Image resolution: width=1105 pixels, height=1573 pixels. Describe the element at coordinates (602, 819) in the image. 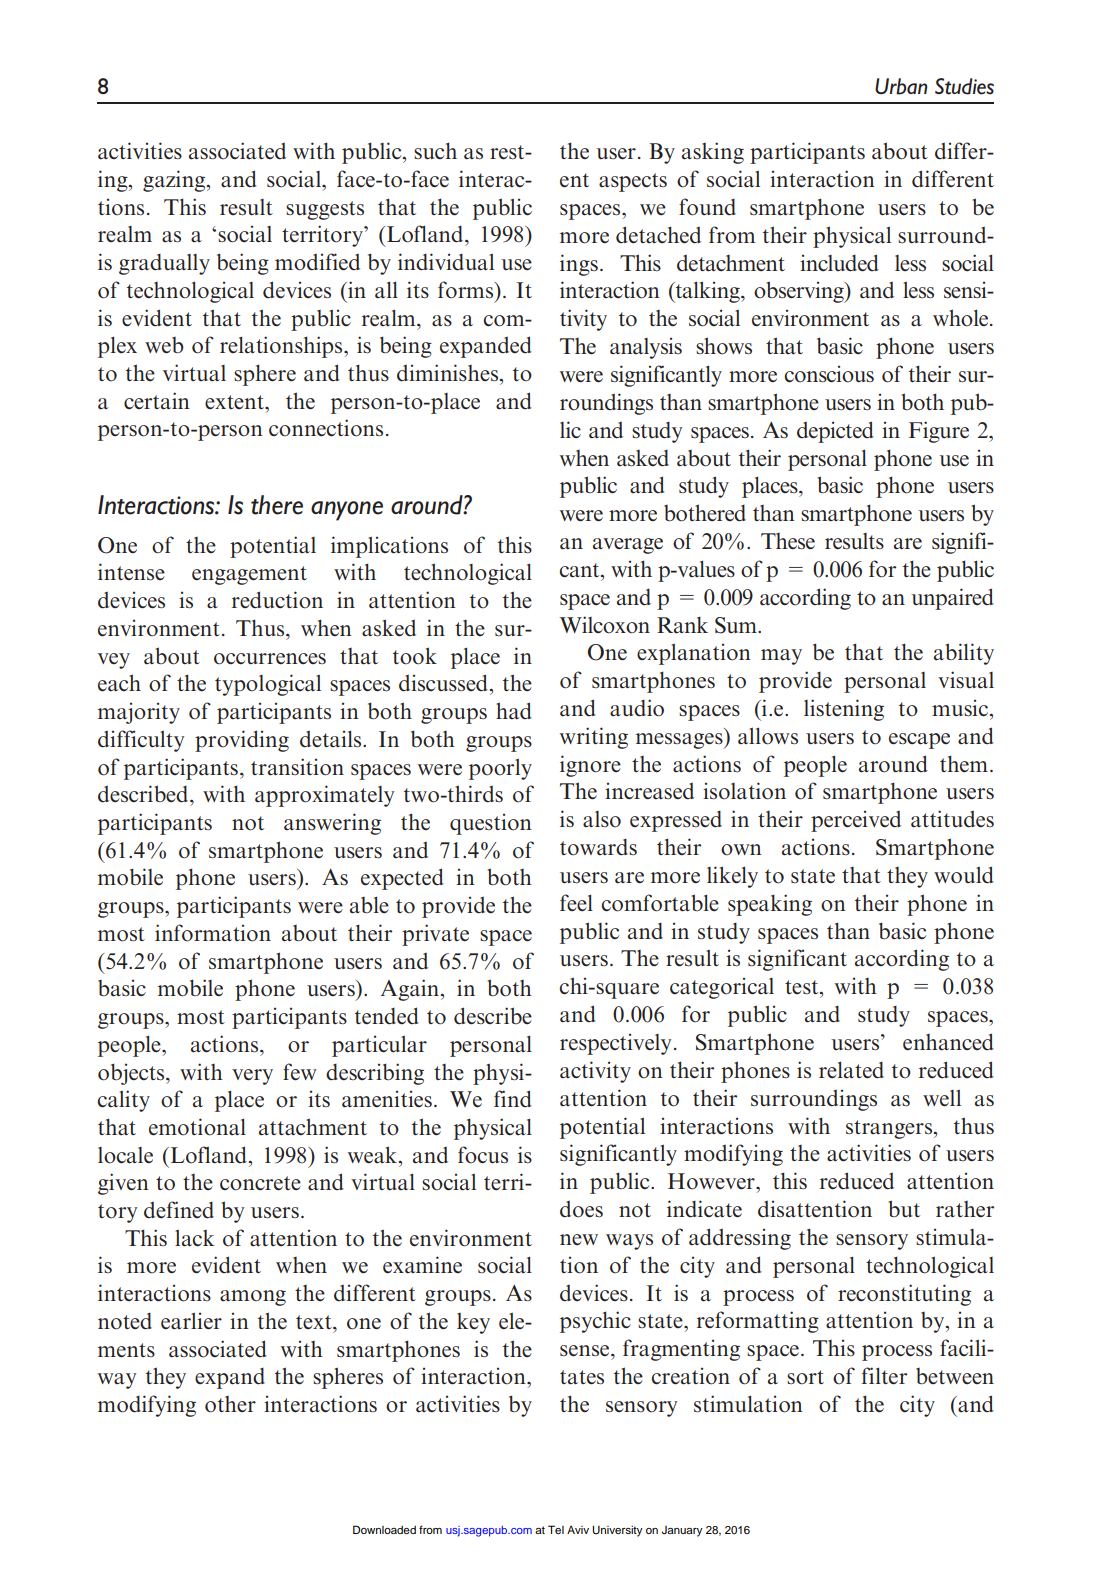

I see `also` at that location.
